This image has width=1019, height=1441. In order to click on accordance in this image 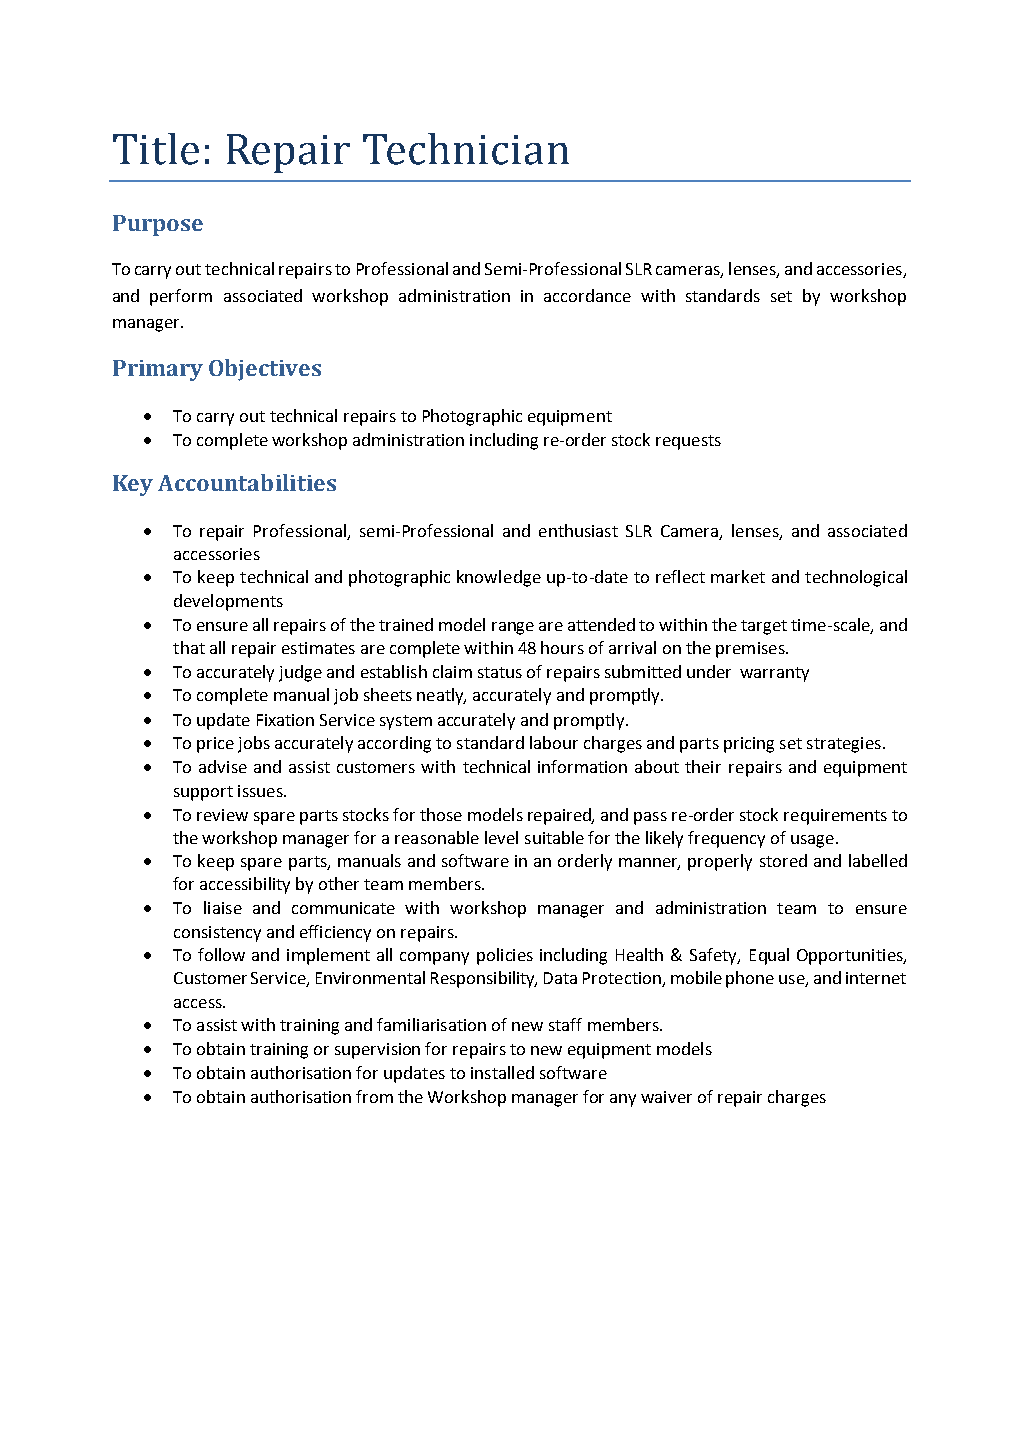, I will do `click(587, 295)`.
